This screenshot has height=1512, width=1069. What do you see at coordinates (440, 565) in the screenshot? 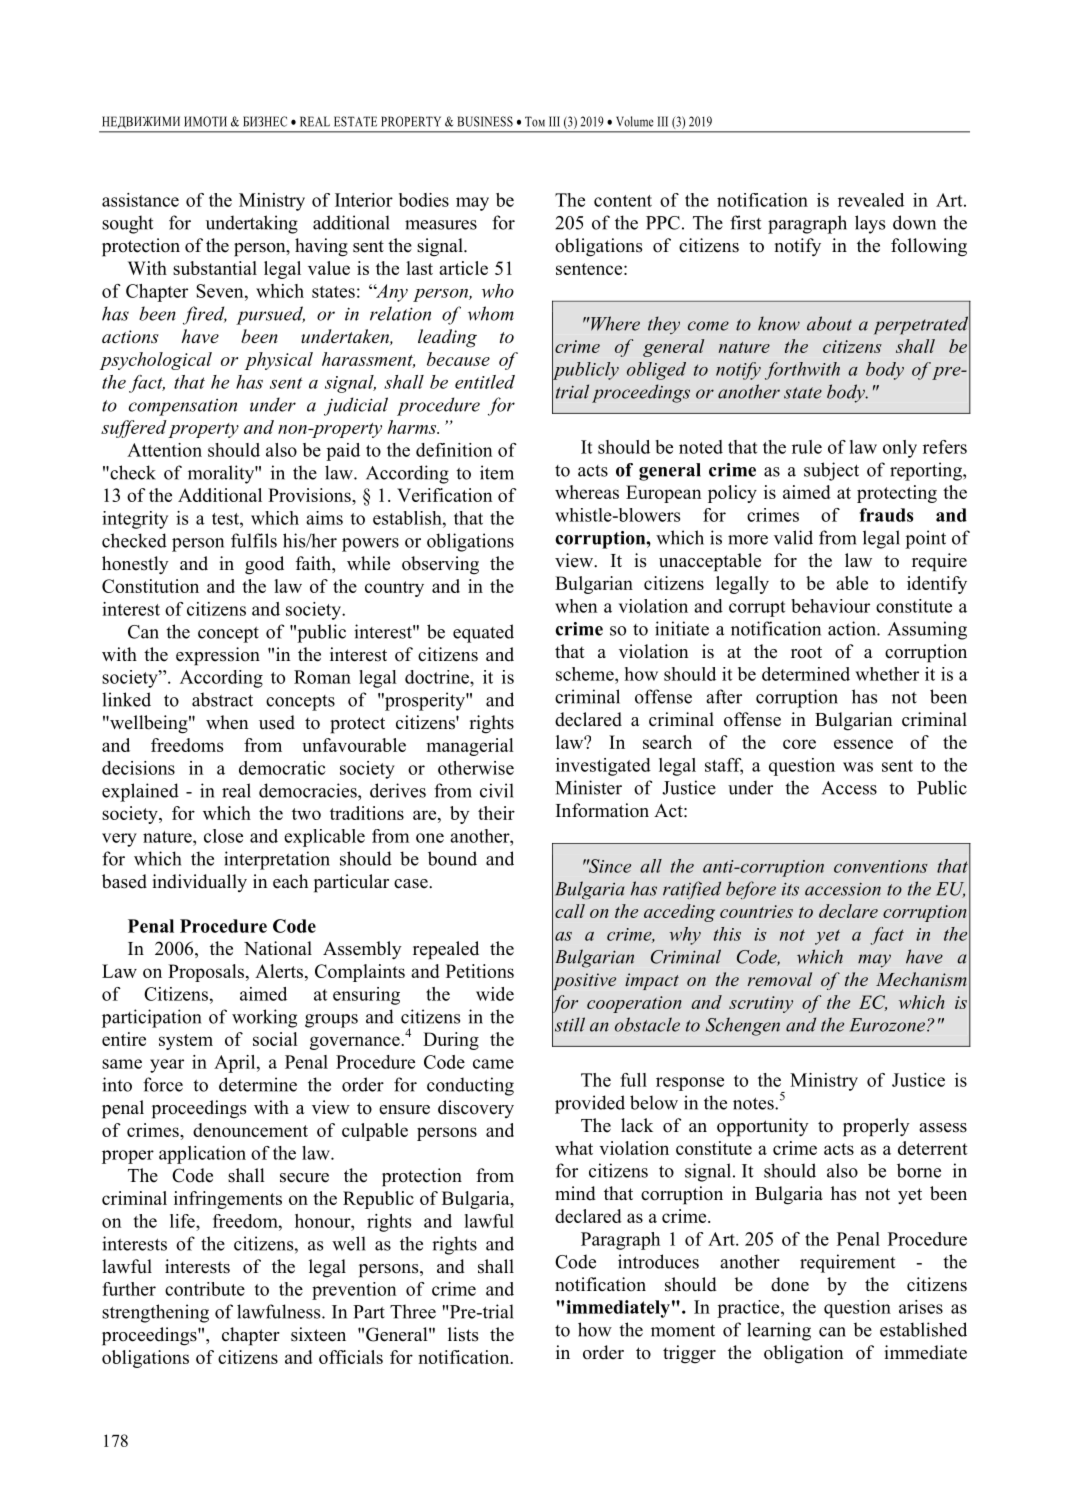
I see `observing` at bounding box center [440, 565].
